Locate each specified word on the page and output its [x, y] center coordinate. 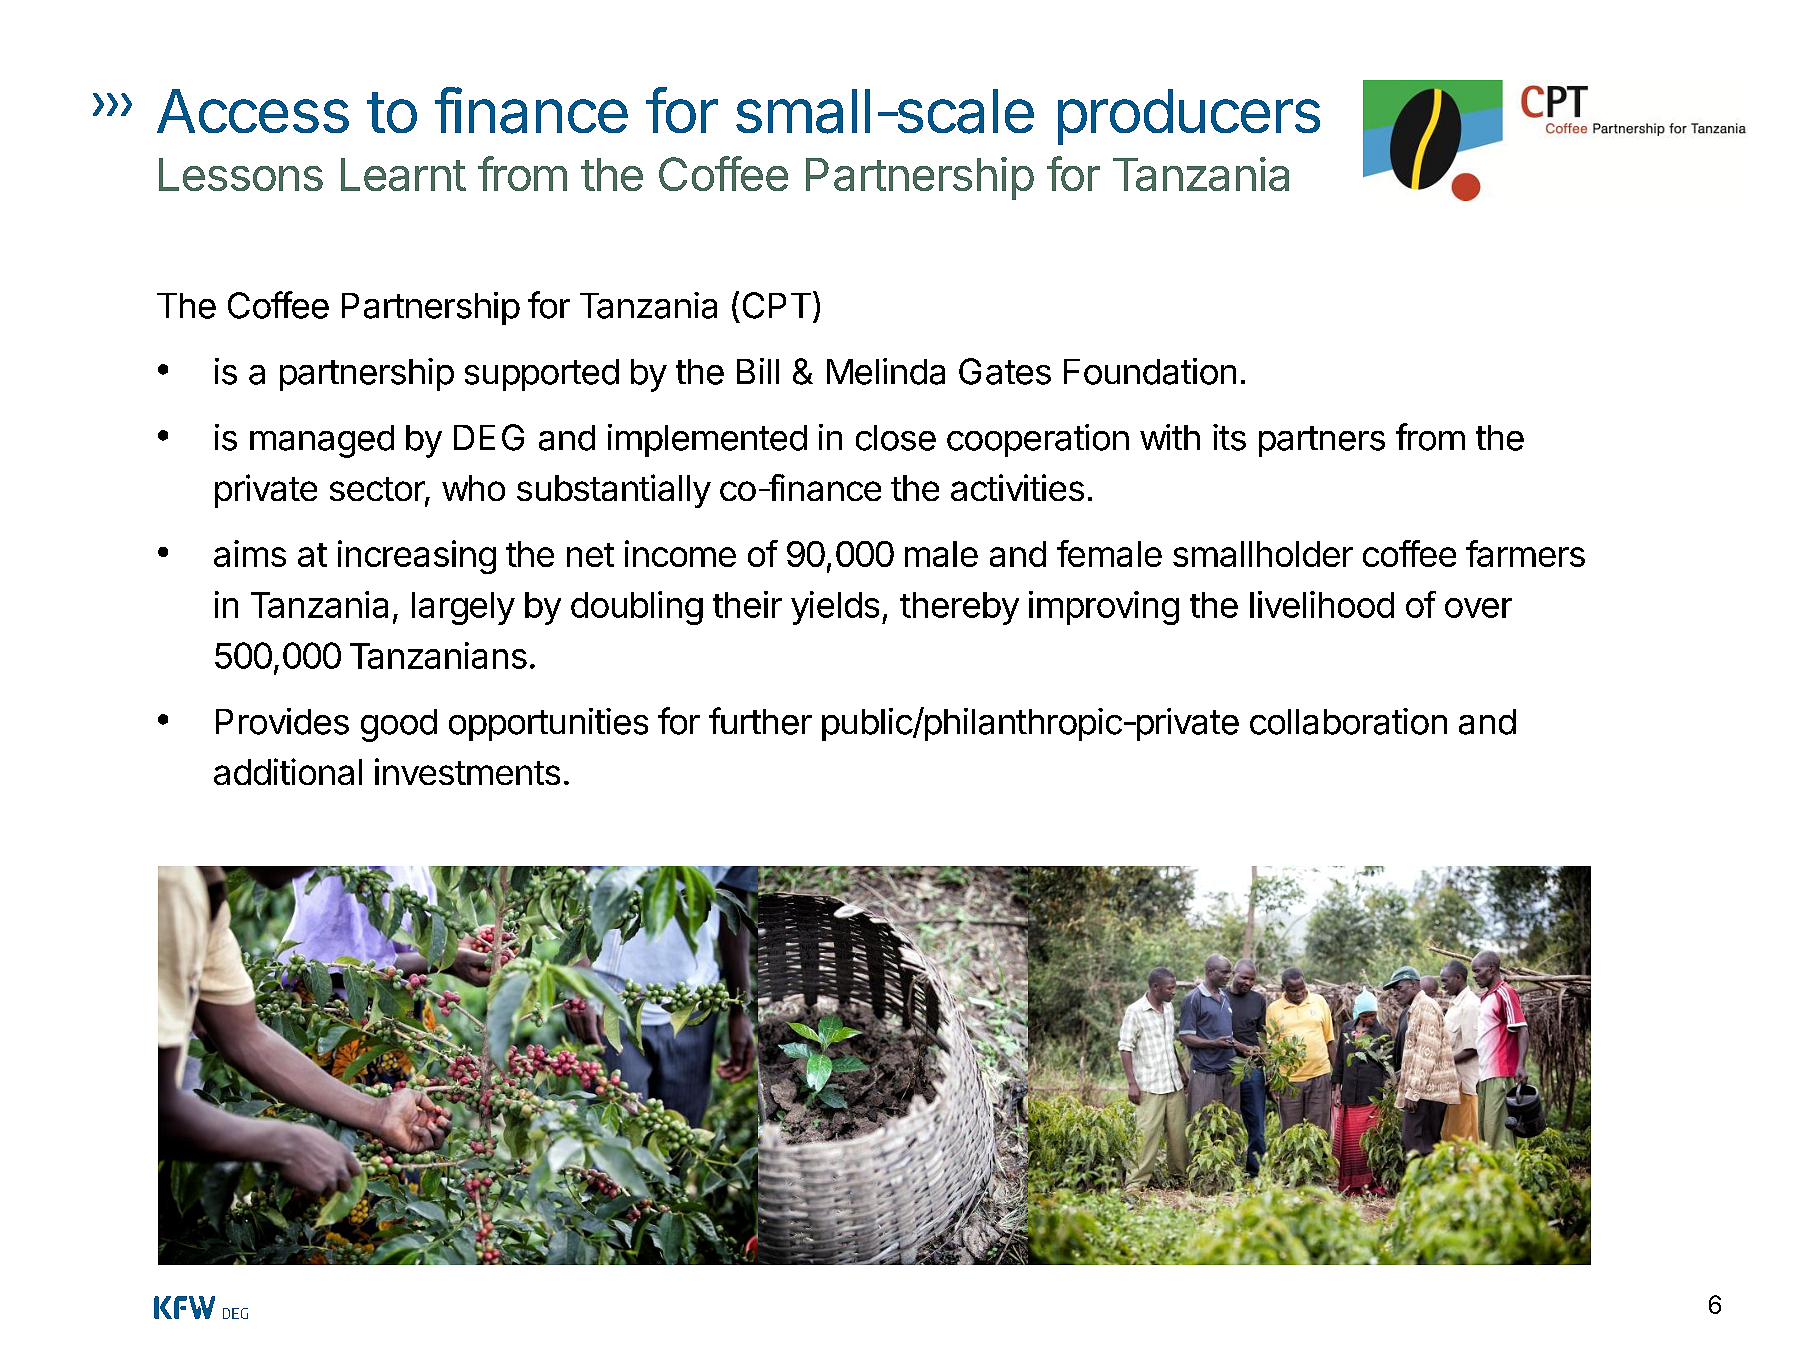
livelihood [1322, 604]
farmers [1525, 553]
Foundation [1150, 371]
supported [542, 375]
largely [463, 608]
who [473, 488]
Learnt [403, 174]
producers [1189, 117]
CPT [777, 305]
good [399, 725]
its [1229, 437]
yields [835, 608]
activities [1017, 487]
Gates [1005, 371]
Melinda [886, 371]
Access [253, 111]
